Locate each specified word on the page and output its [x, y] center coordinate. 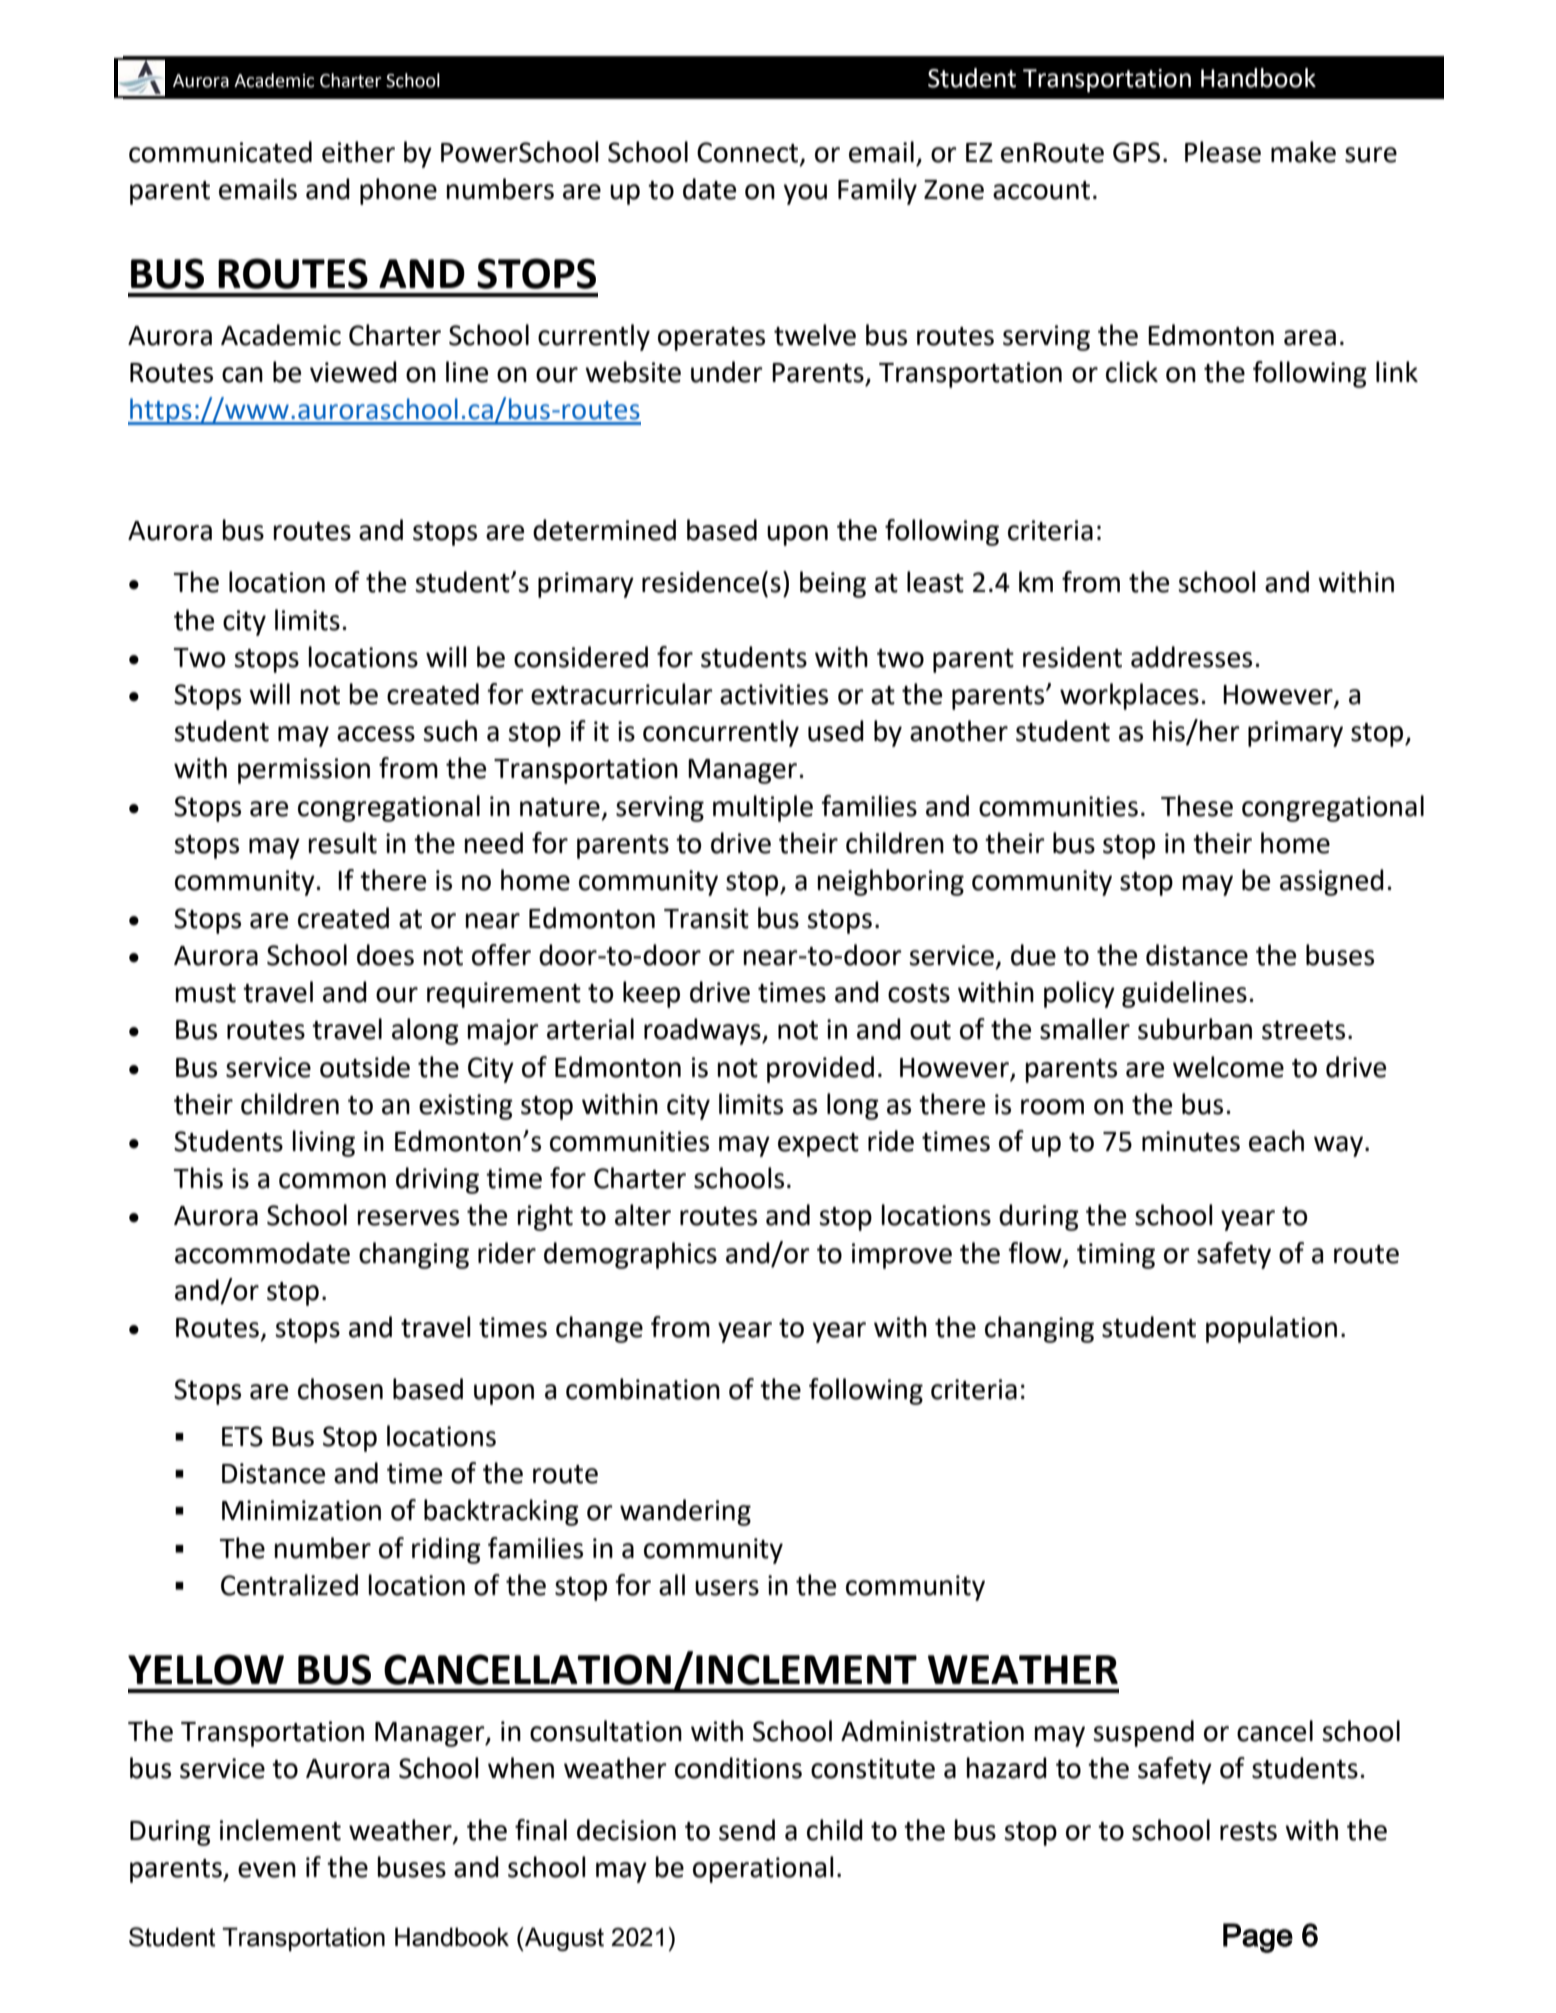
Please [1223, 152]
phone [398, 191]
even [267, 1870]
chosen [340, 1389]
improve [902, 1256]
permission [304, 771]
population [1271, 1329]
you [805, 194]
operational [763, 1869]
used [836, 731]
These [1197, 806]
